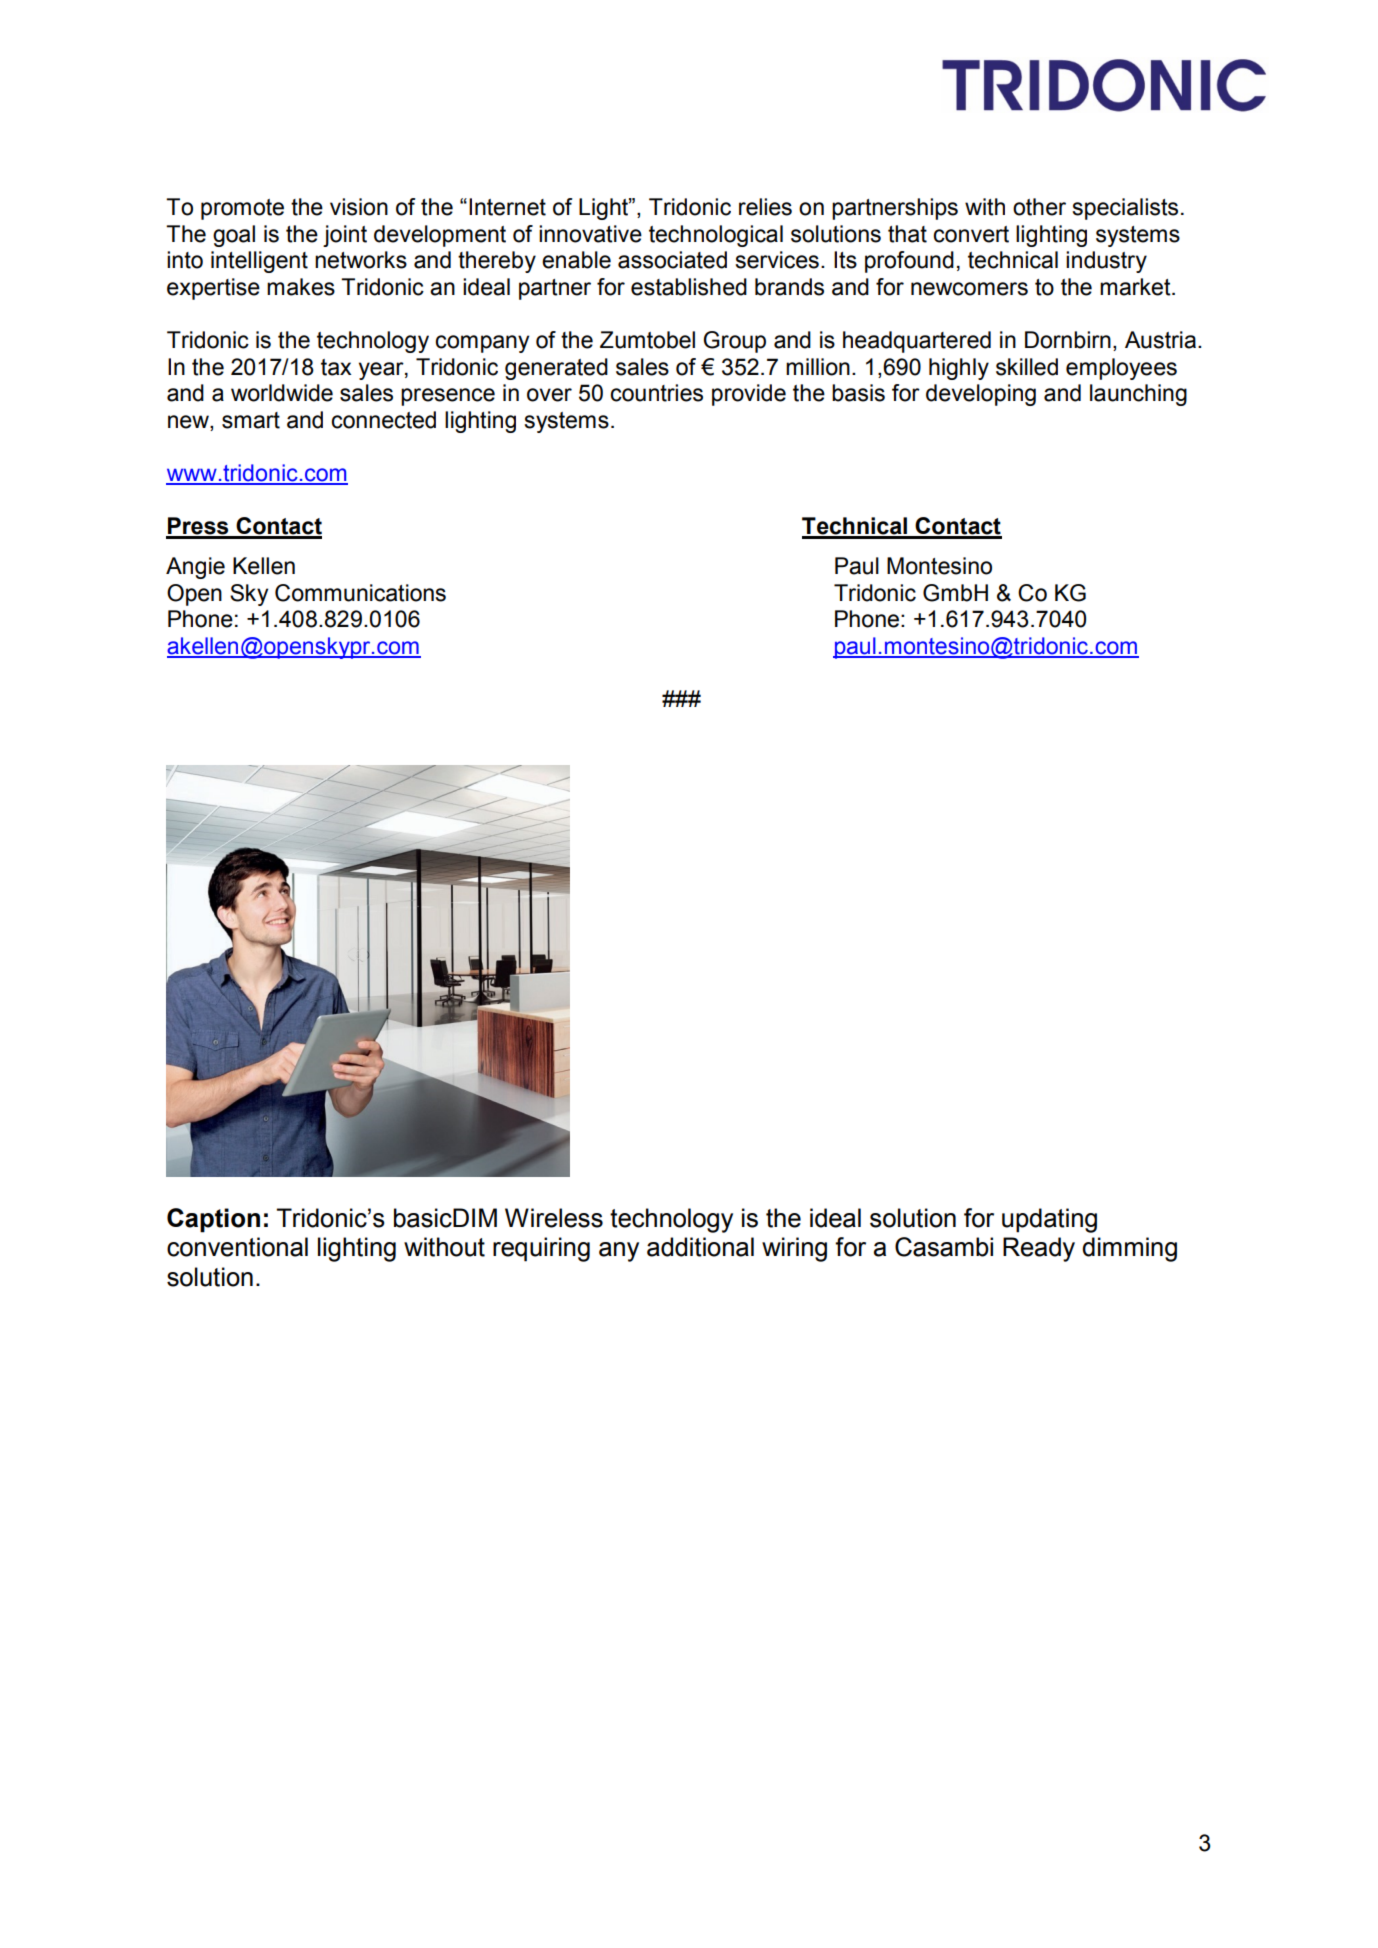 The width and height of the screenshot is (1378, 1948). What do you see at coordinates (237, 1247) in the screenshot?
I see `conventional` at bounding box center [237, 1247].
